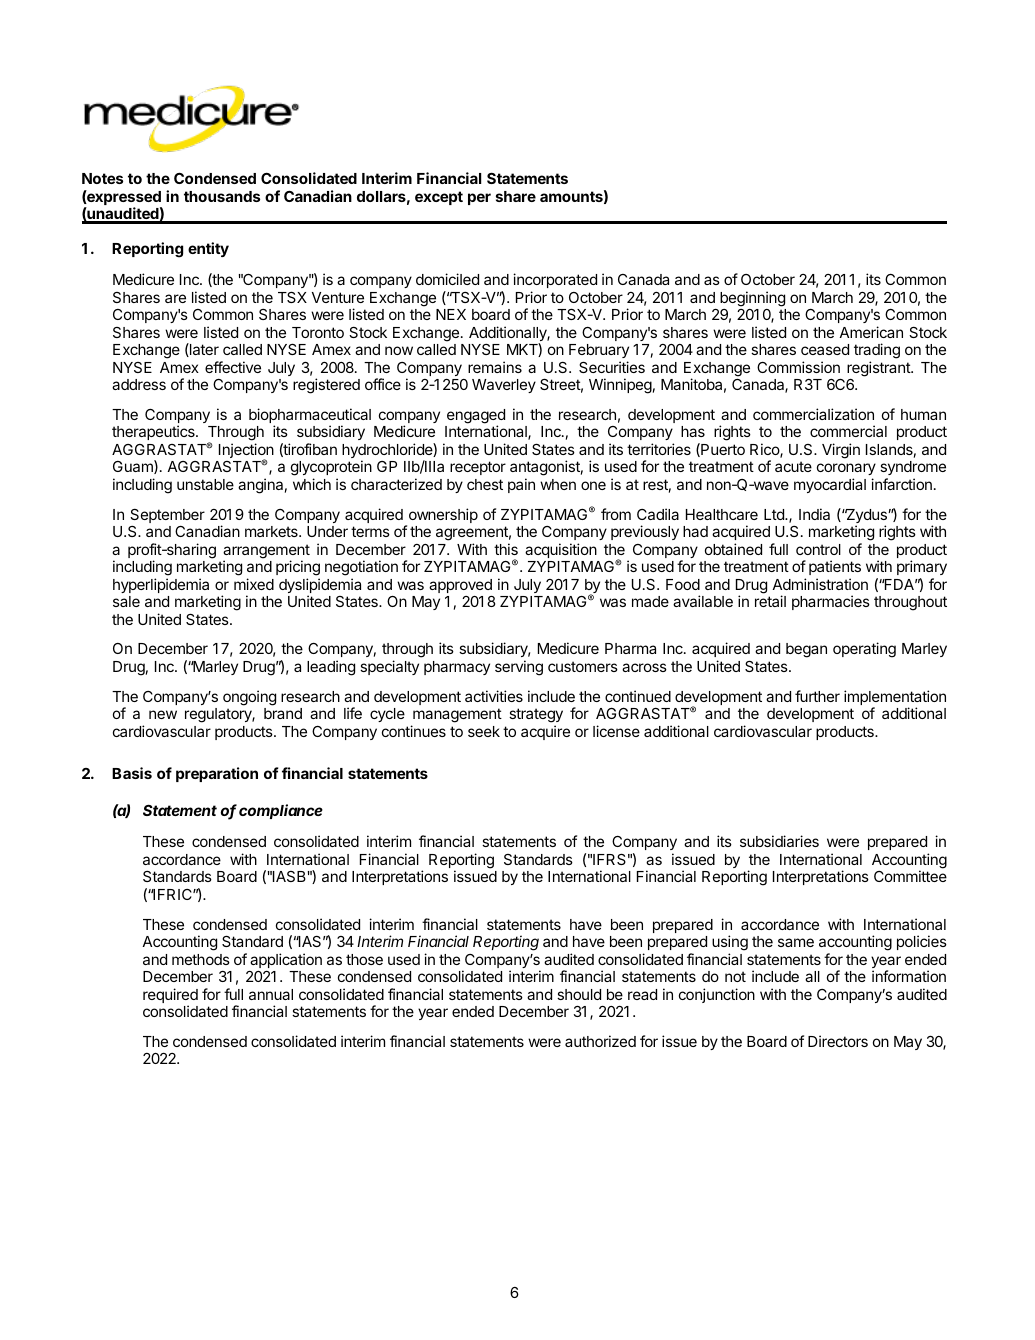 This page has height=1340, width=1035. I want to click on seek, so click(484, 731).
